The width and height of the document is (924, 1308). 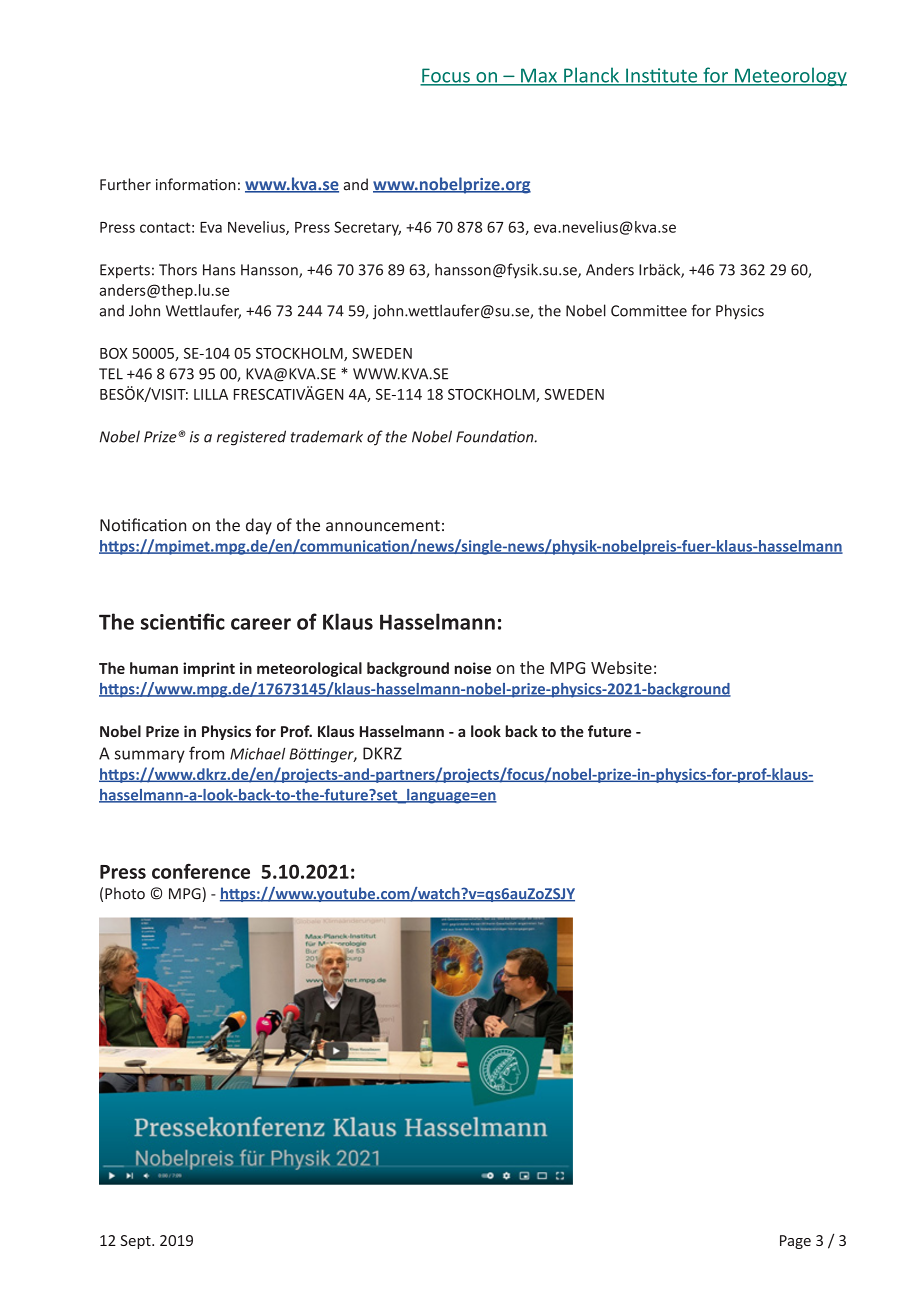 I want to click on Sept, so click(x=136, y=1242).
